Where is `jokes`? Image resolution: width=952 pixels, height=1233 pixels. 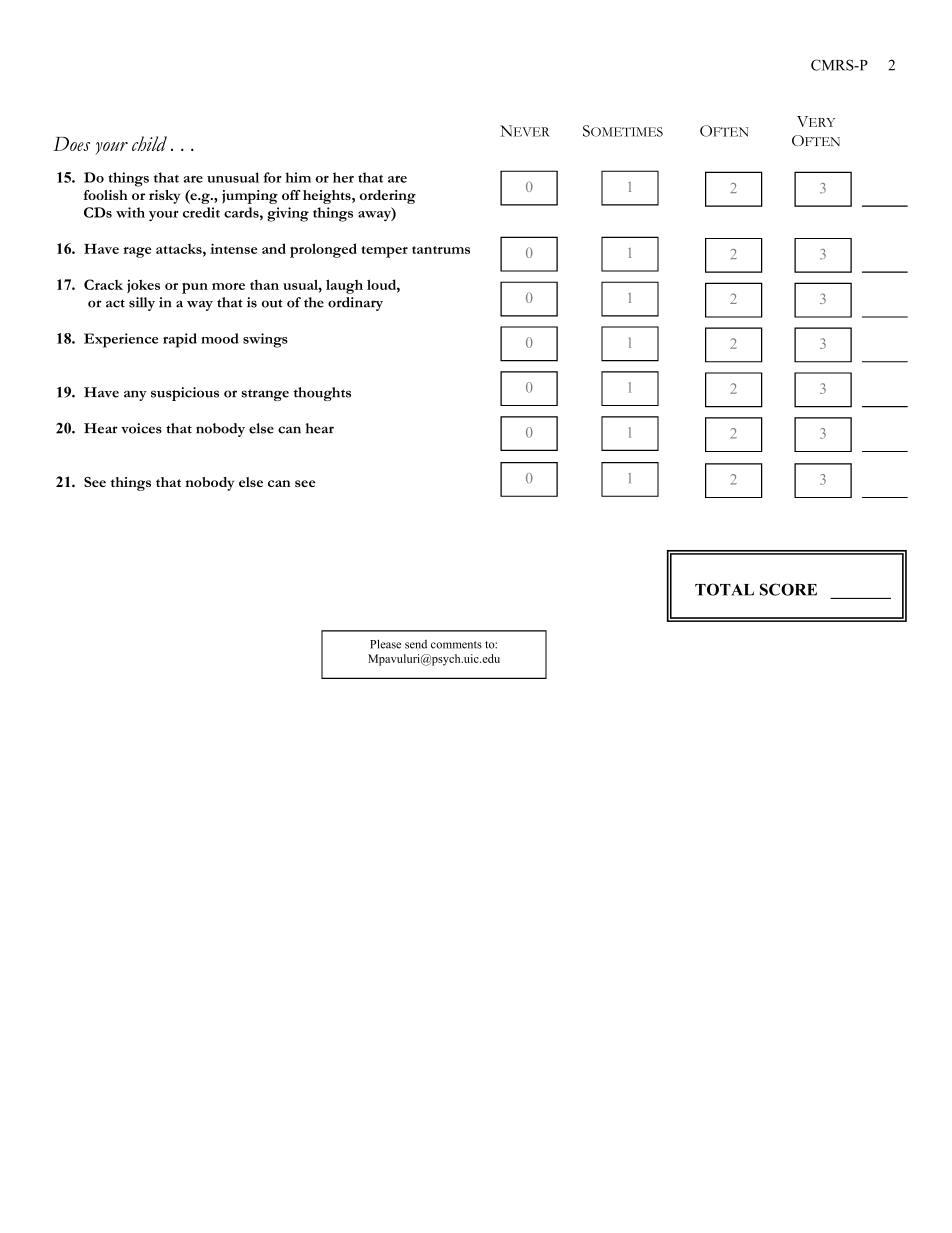
jokes is located at coordinates (143, 286).
